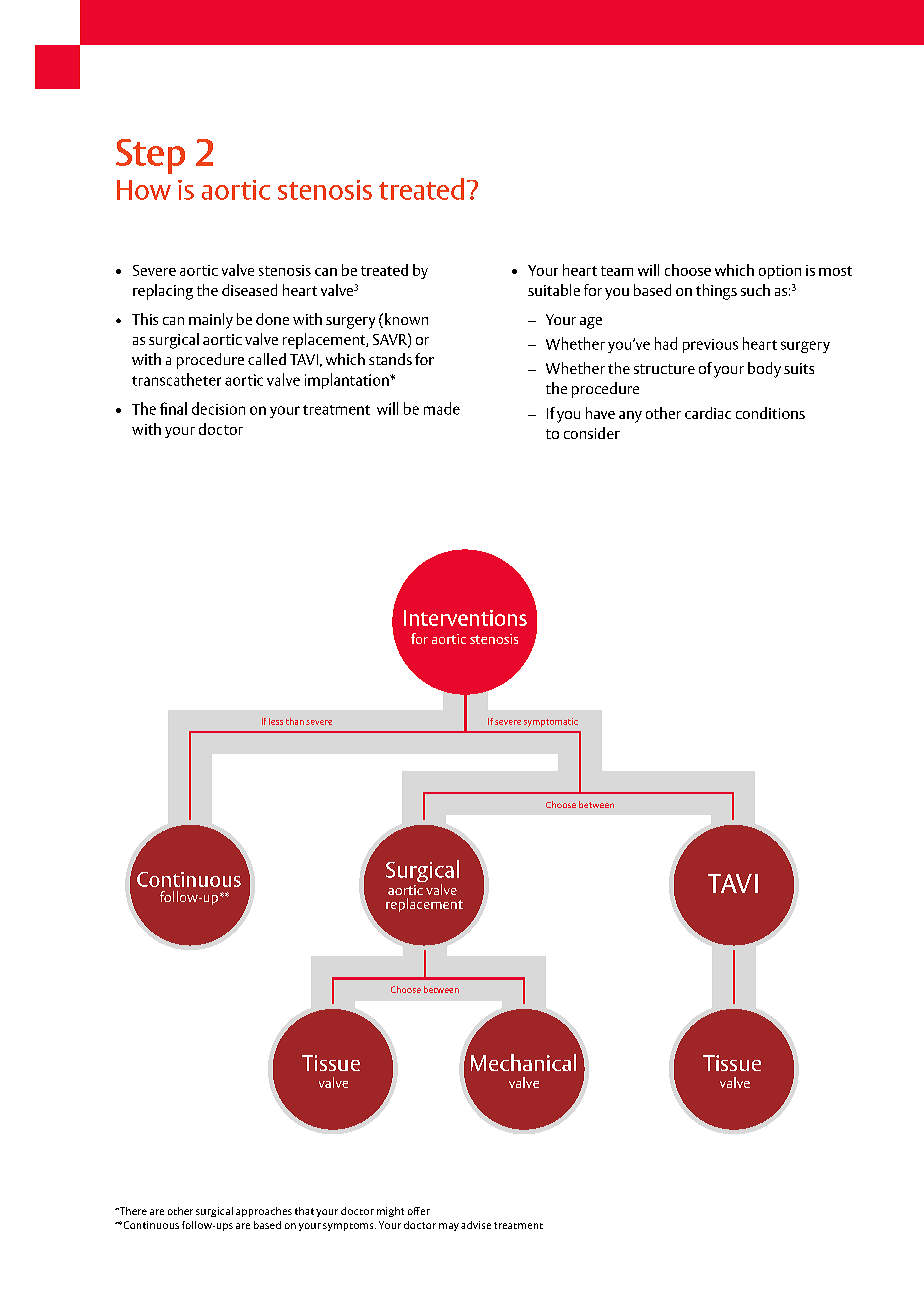 This page has width=924, height=1308. Describe the element at coordinates (476, 1225) in the page. I see `advise` at that location.
